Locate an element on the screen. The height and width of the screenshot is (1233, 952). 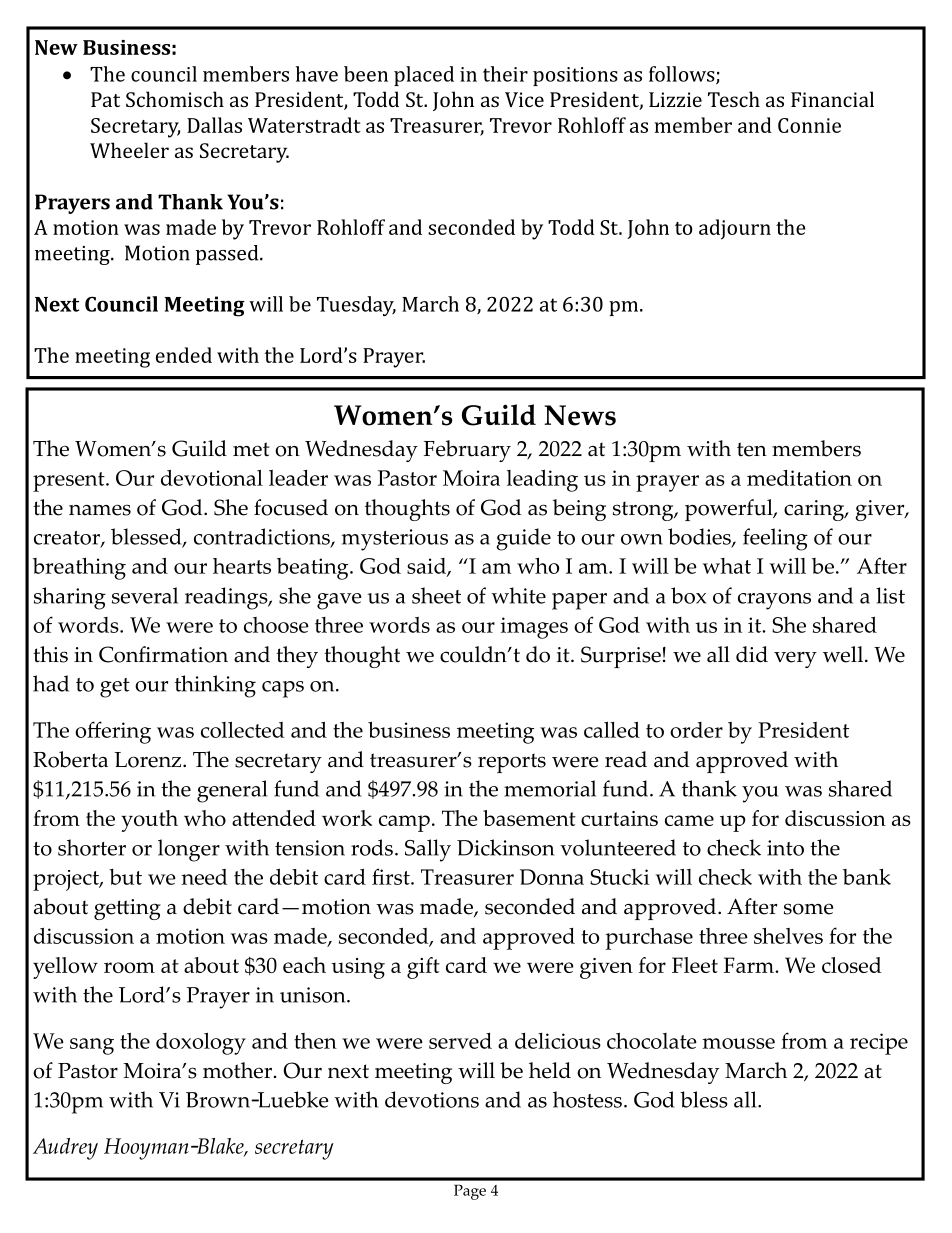
Sally is located at coordinates (428, 850).
